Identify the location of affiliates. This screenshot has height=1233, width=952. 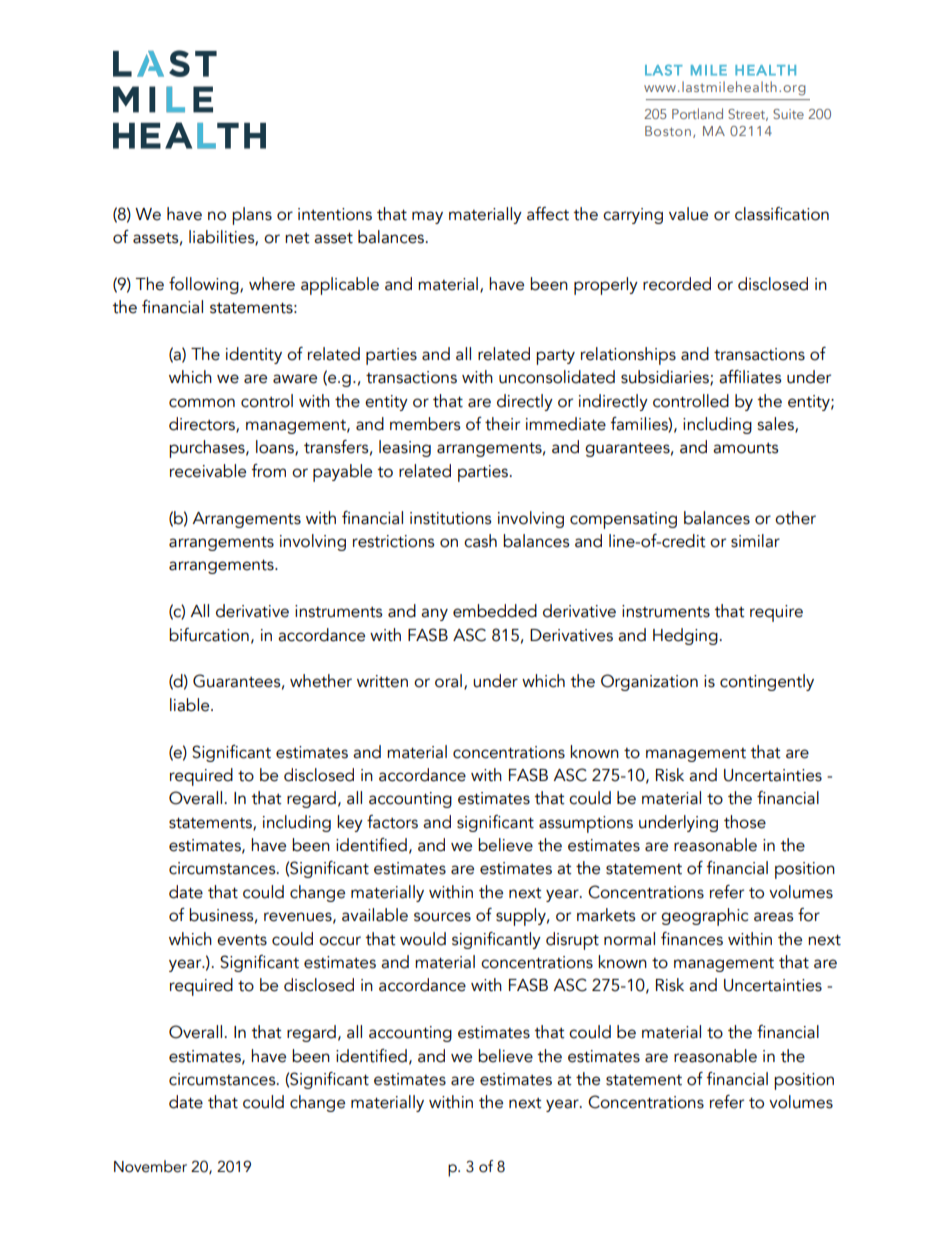
(750, 377).
